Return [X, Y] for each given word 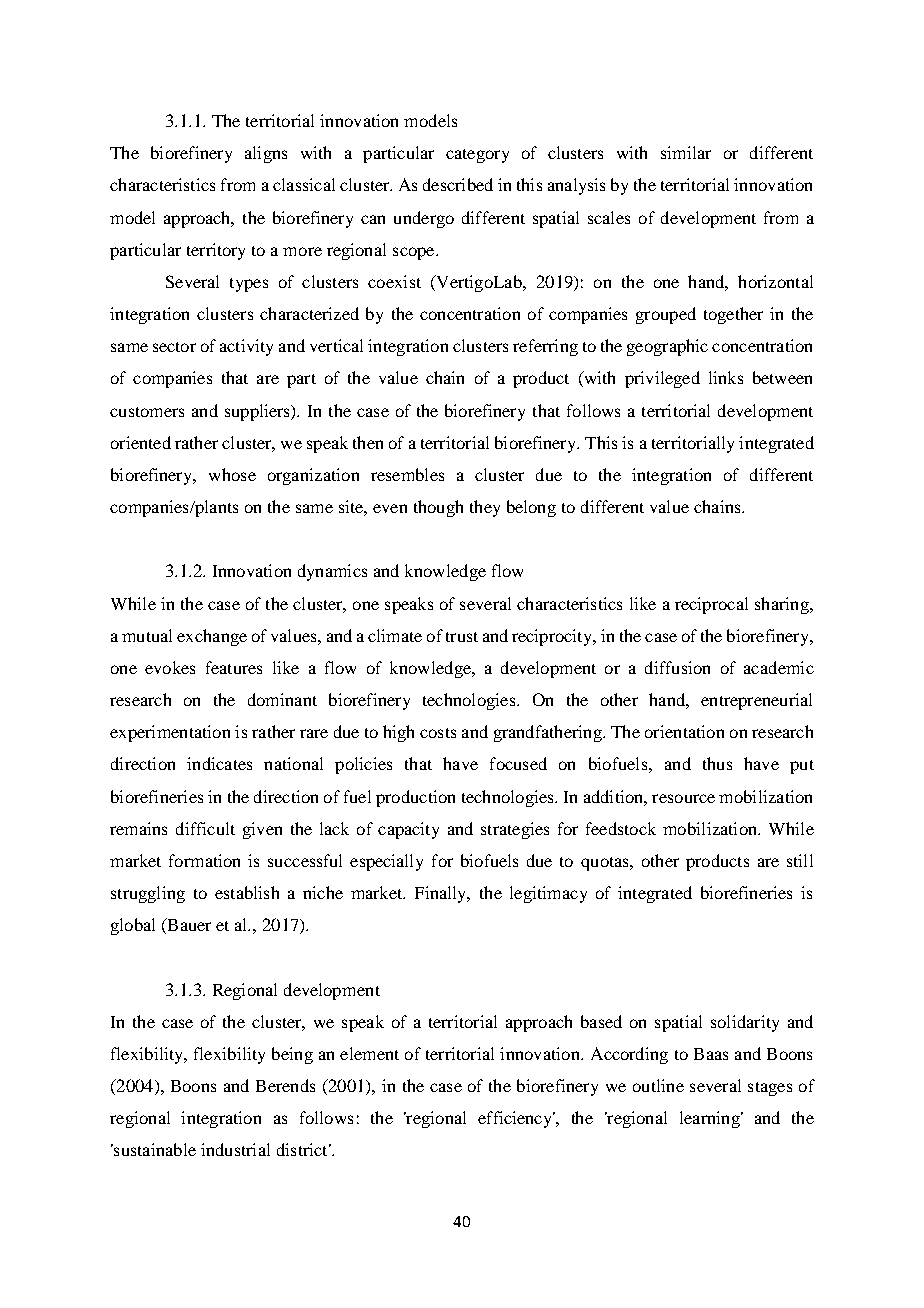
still [800, 860]
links [726, 377]
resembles [407, 474]
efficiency [516, 1119]
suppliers [259, 412]
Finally [442, 894]
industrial [235, 1149]
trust [462, 637]
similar [686, 152]
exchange [212, 637]
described [458, 184]
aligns [266, 154]
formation [204, 860]
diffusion [677, 667]
